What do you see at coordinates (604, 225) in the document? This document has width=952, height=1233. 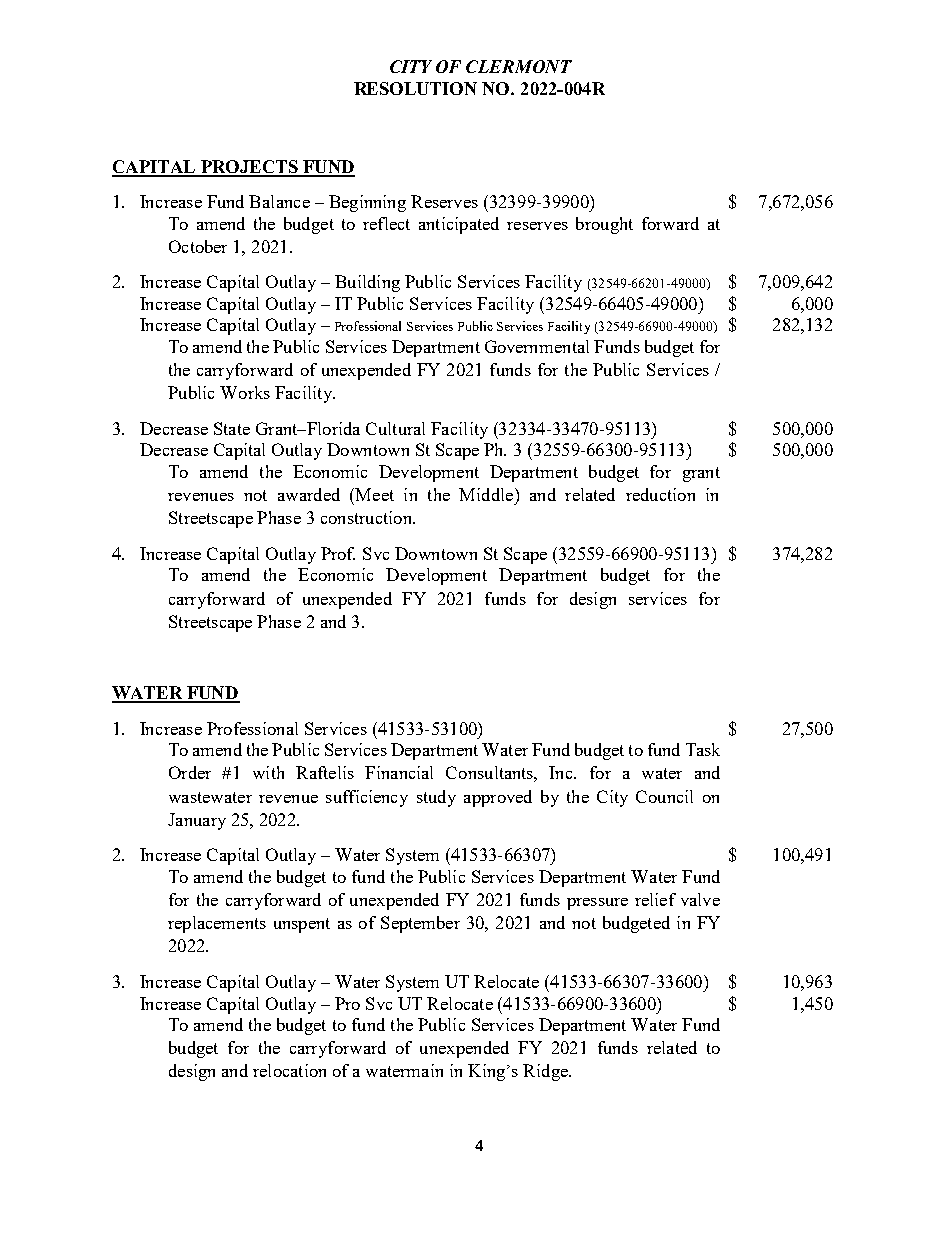 I see `brought` at bounding box center [604, 225].
